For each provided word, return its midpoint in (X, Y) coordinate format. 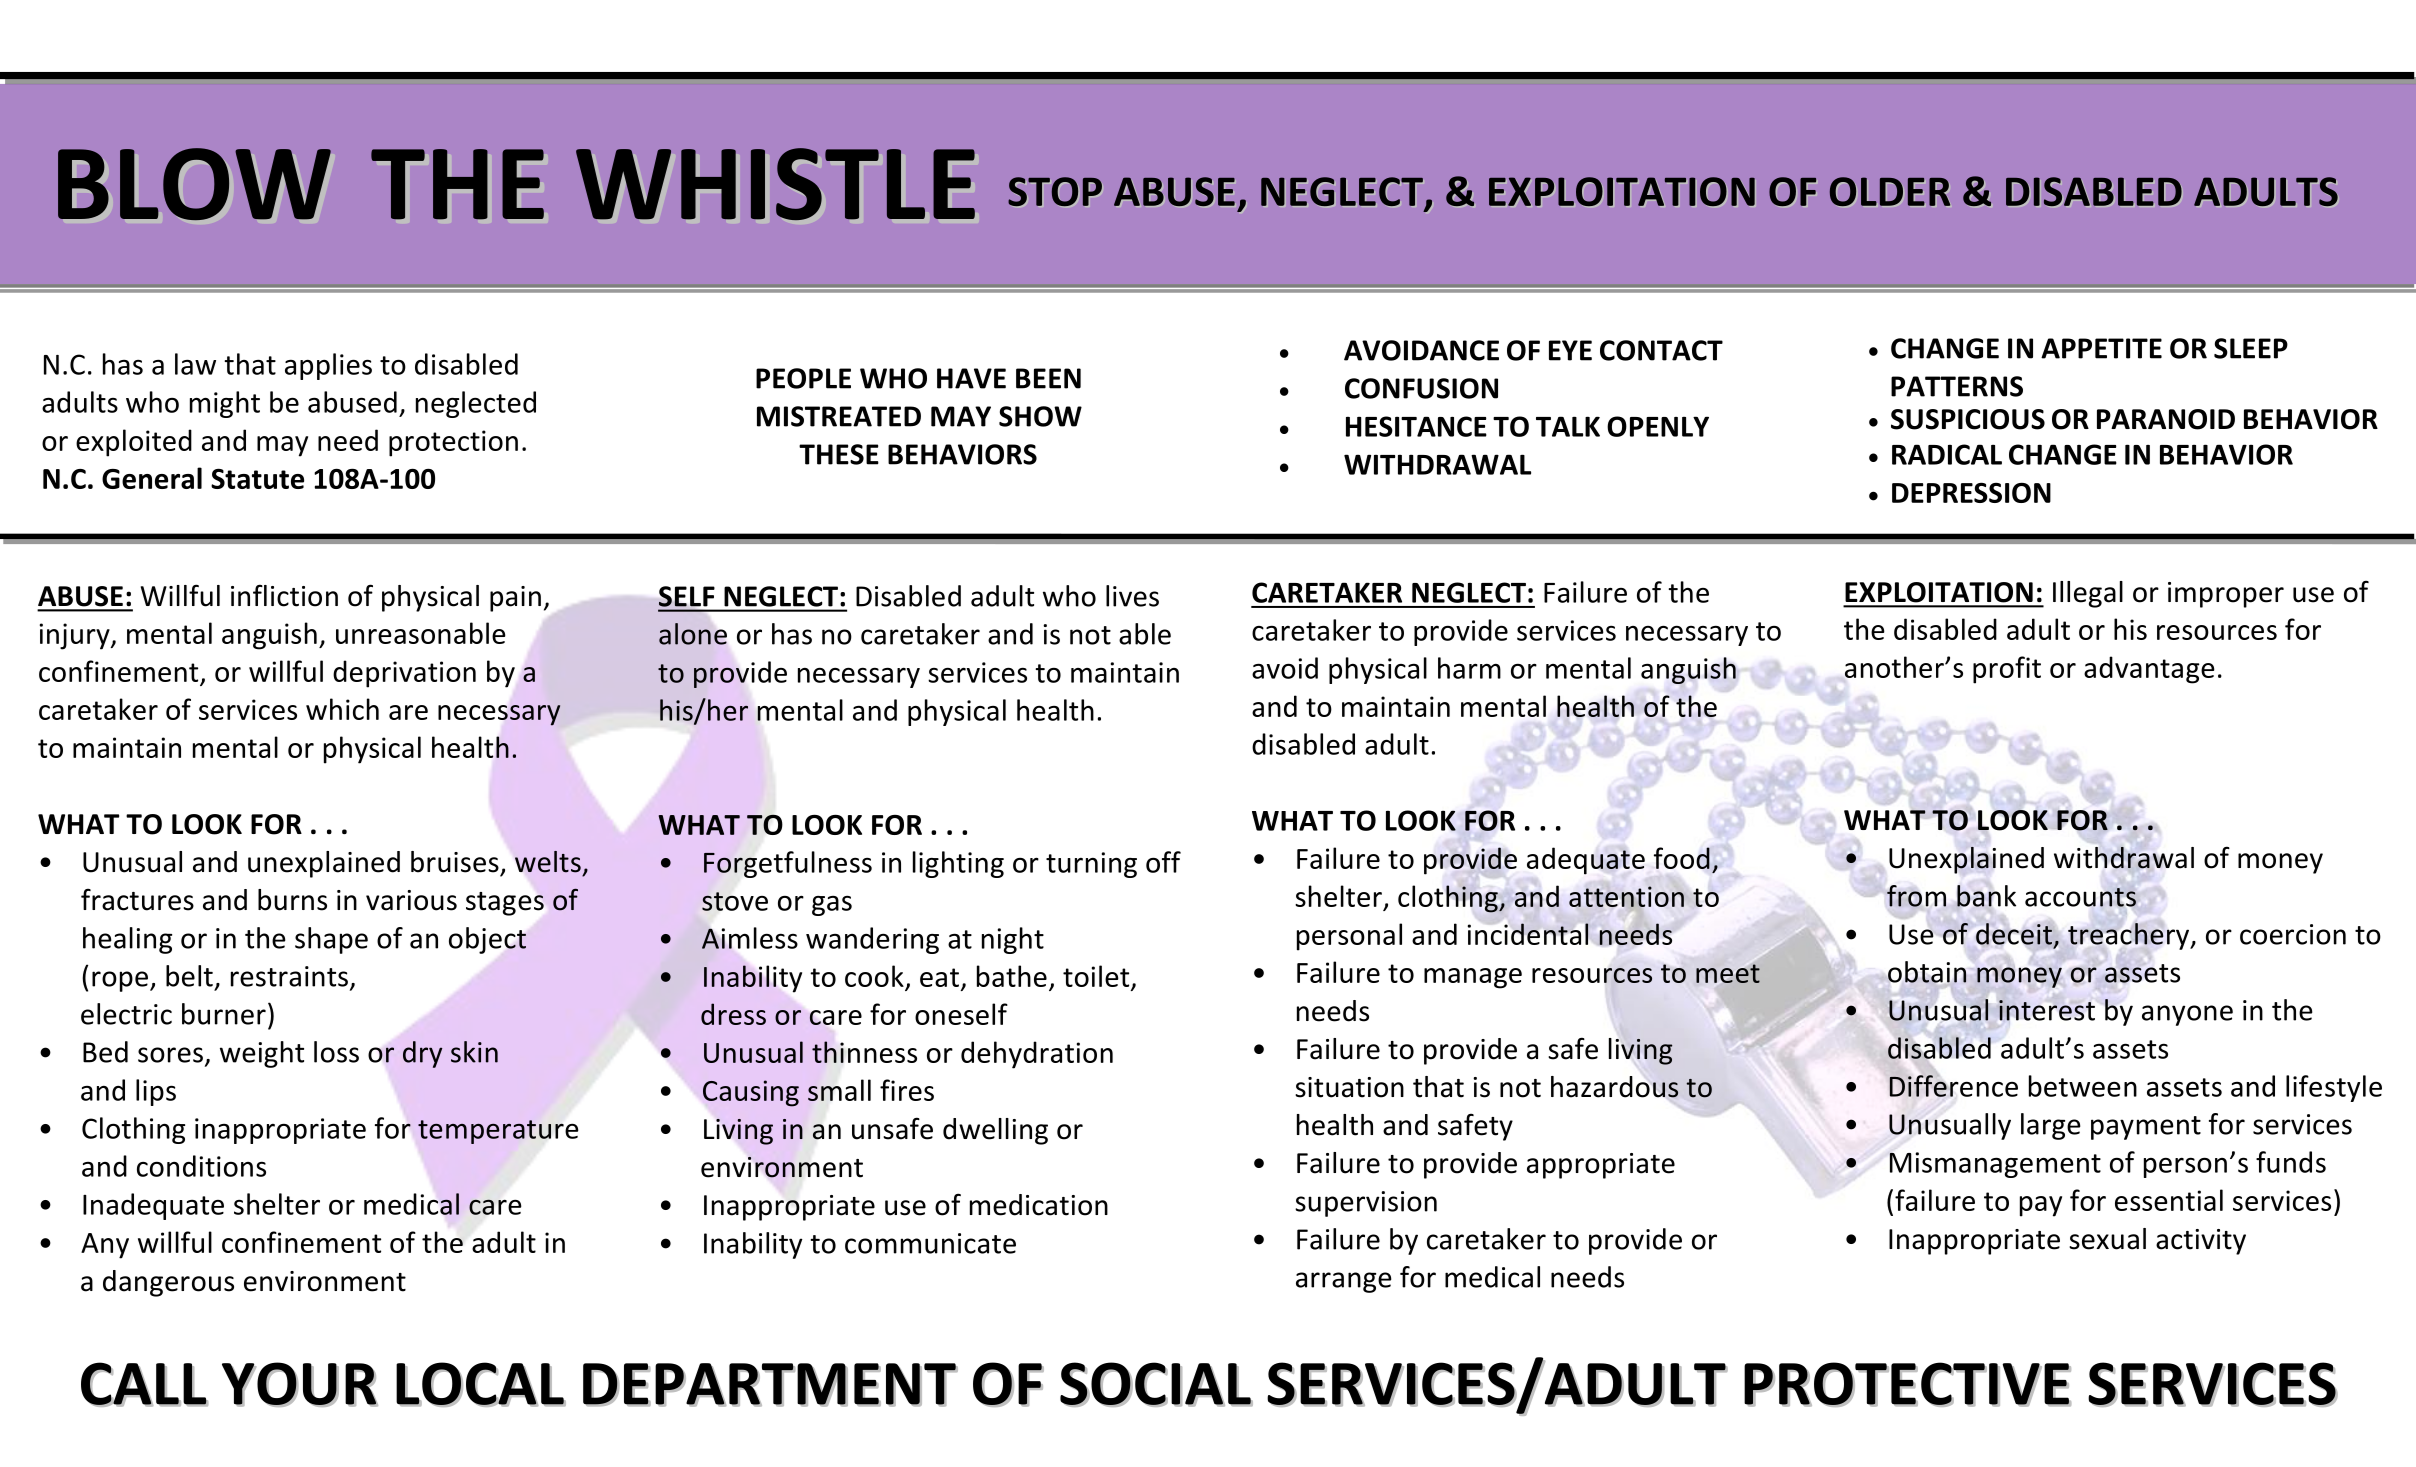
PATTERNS (1957, 386)
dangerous (168, 1283)
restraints (289, 976)
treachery (2130, 936)
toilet (1097, 977)
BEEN (1048, 378)
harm (1469, 668)
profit (2007, 670)
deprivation (404, 674)
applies (328, 366)
